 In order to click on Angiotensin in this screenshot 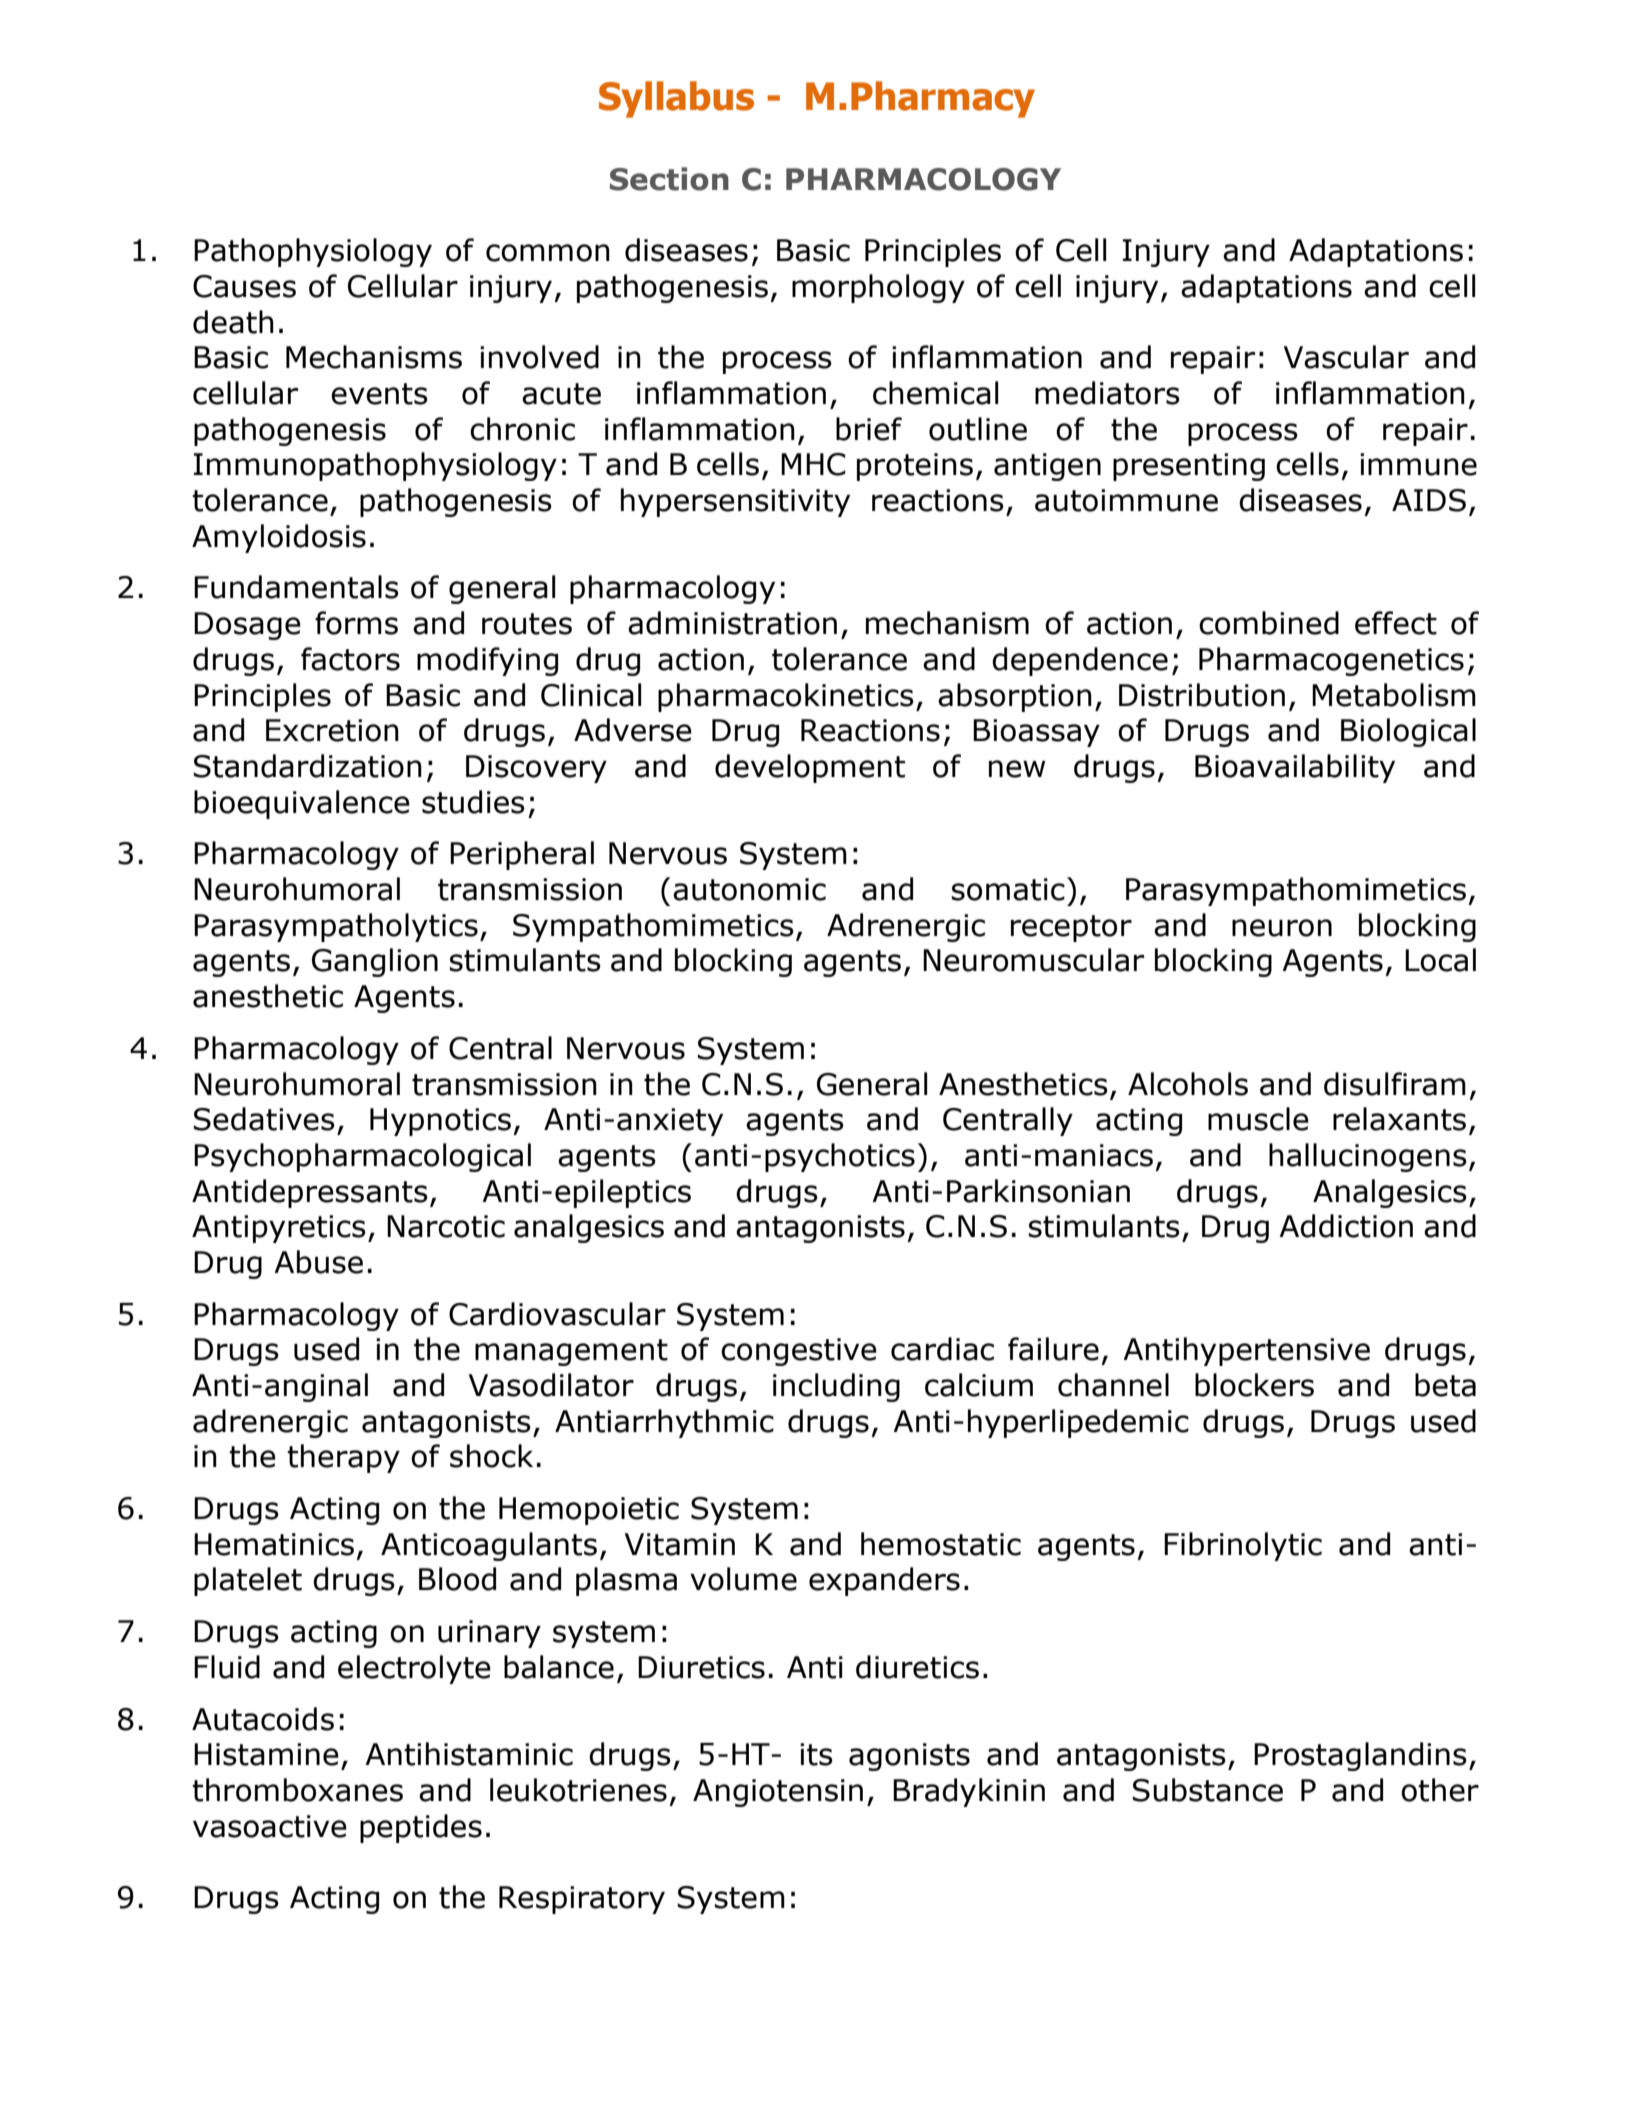, I will do `click(778, 1793)`.
